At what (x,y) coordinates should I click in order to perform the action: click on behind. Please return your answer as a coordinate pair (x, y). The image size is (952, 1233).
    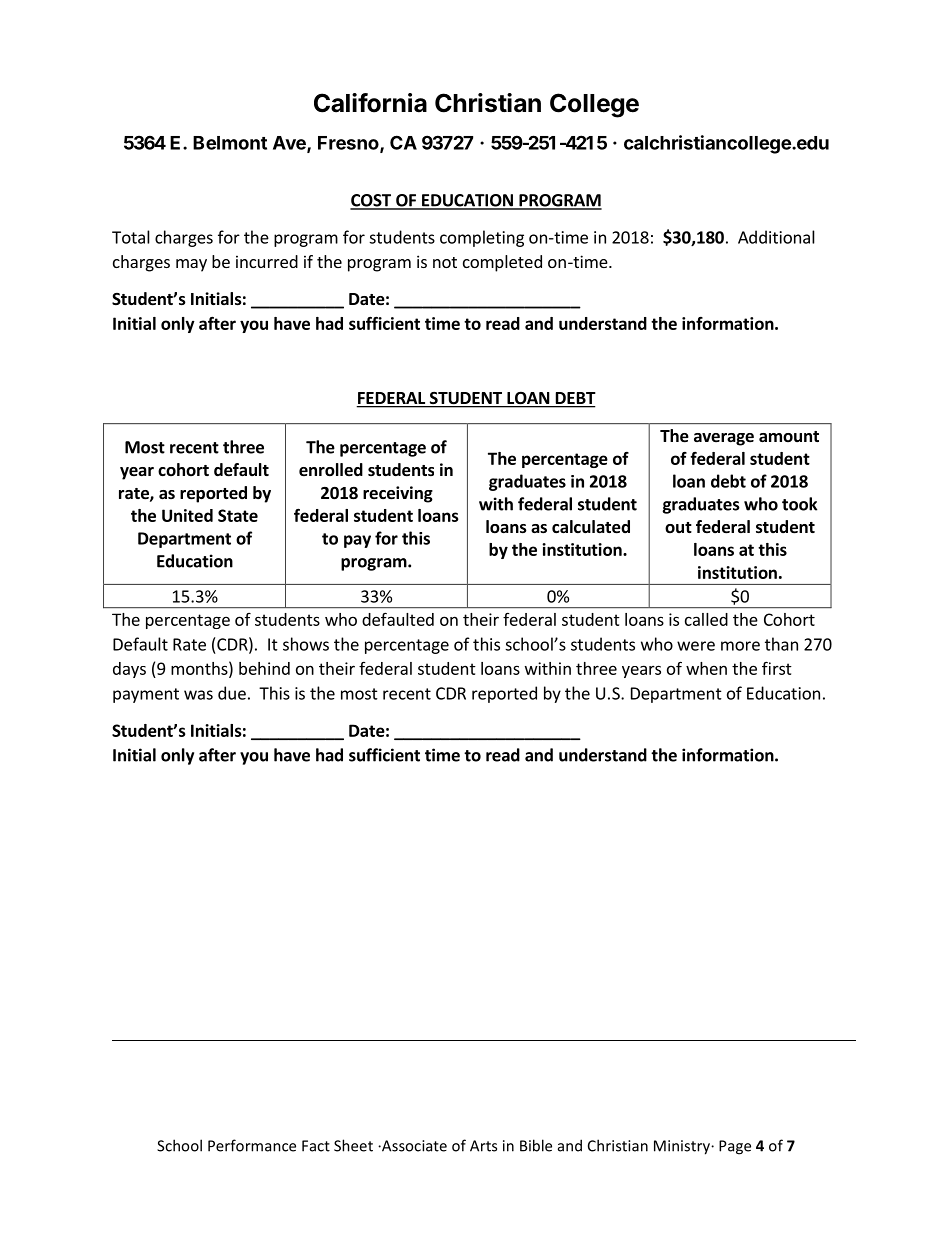
    Looking at the image, I should click on (264, 668).
